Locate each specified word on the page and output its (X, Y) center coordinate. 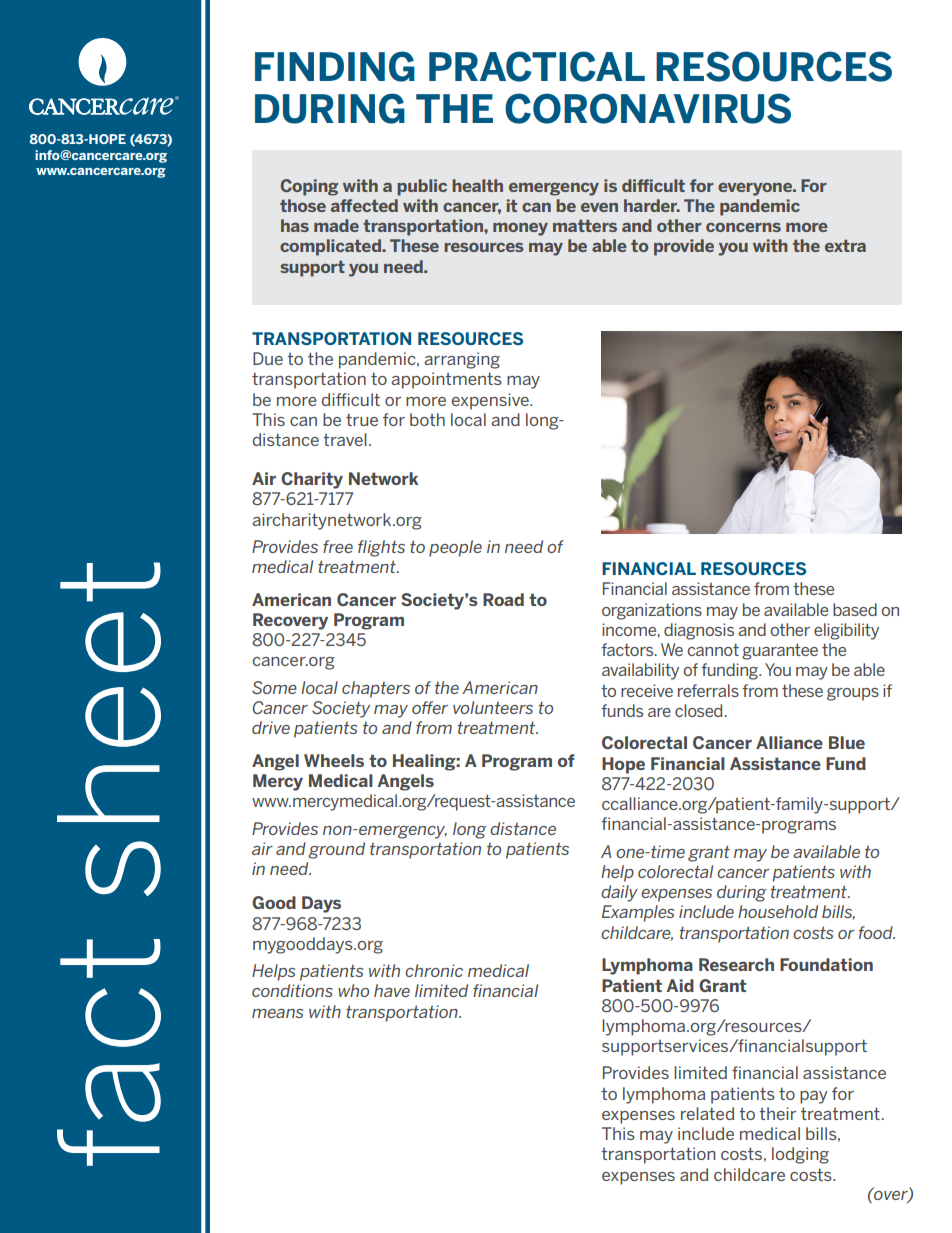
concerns (743, 227)
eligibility (846, 631)
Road (503, 599)
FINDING (335, 66)
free (338, 546)
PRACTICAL (537, 66)
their (777, 1113)
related (707, 1113)
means (277, 1013)
